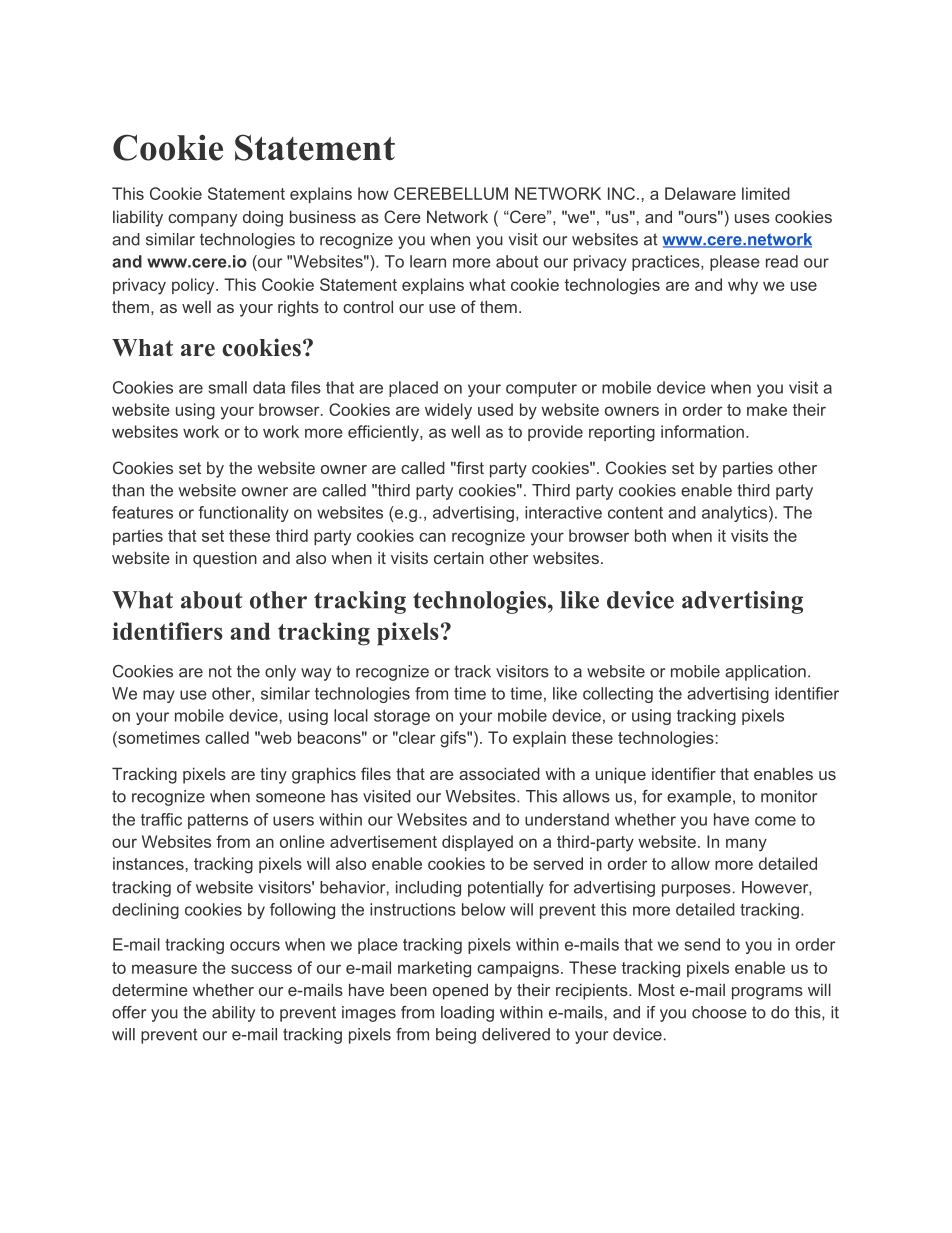 This page has width=952, height=1233. Describe the element at coordinates (150, 989) in the page. I see `determine` at that location.
